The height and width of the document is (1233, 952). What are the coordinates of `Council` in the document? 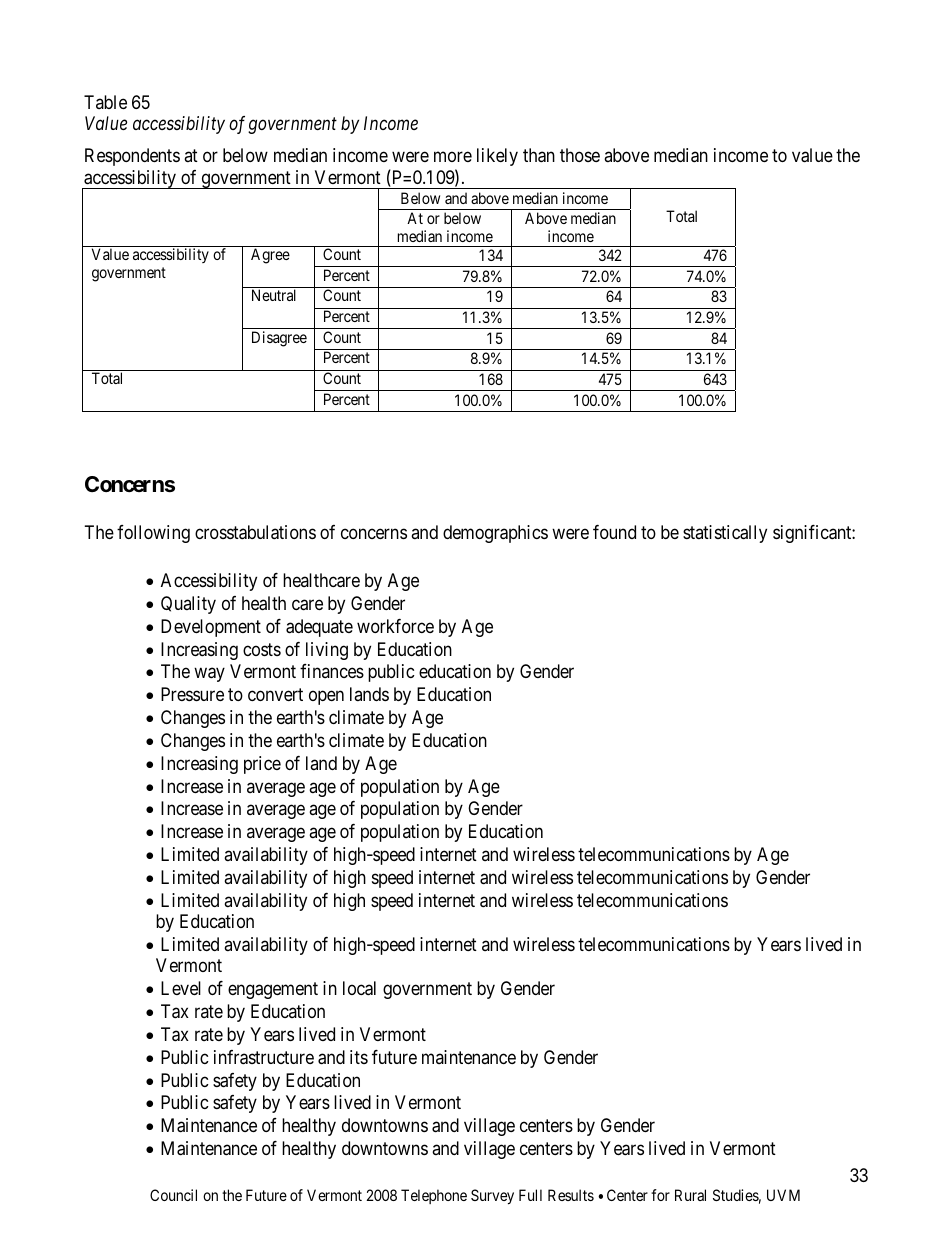 It's located at (173, 1195).
